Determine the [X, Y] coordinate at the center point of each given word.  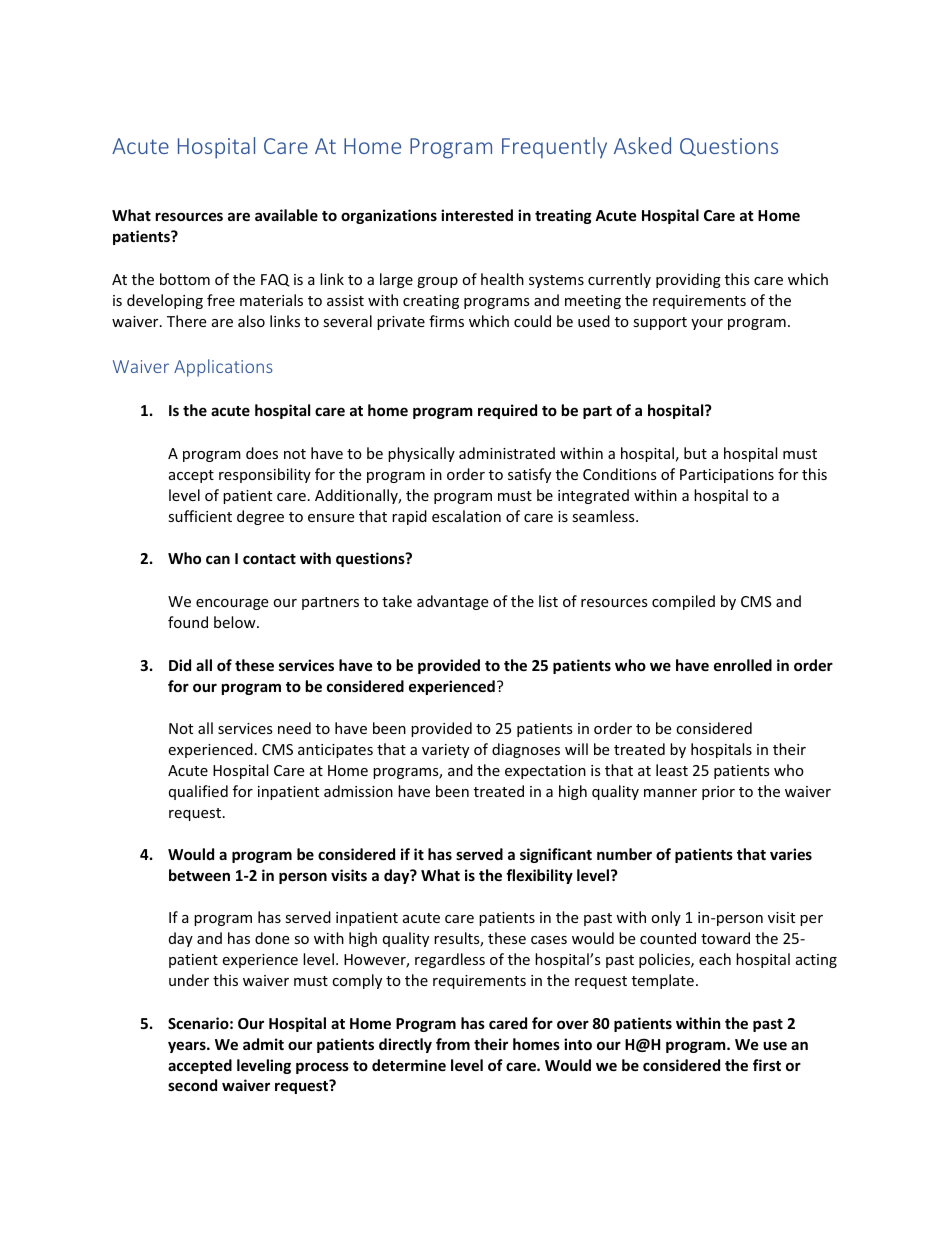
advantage [452, 602]
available [286, 215]
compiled [683, 602]
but [695, 453]
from [453, 1044]
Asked [642, 145]
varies [791, 854]
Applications [223, 368]
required [507, 411]
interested [477, 215]
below [236, 622]
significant [556, 855]
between [199, 875]
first [767, 1065]
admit [263, 1044]
